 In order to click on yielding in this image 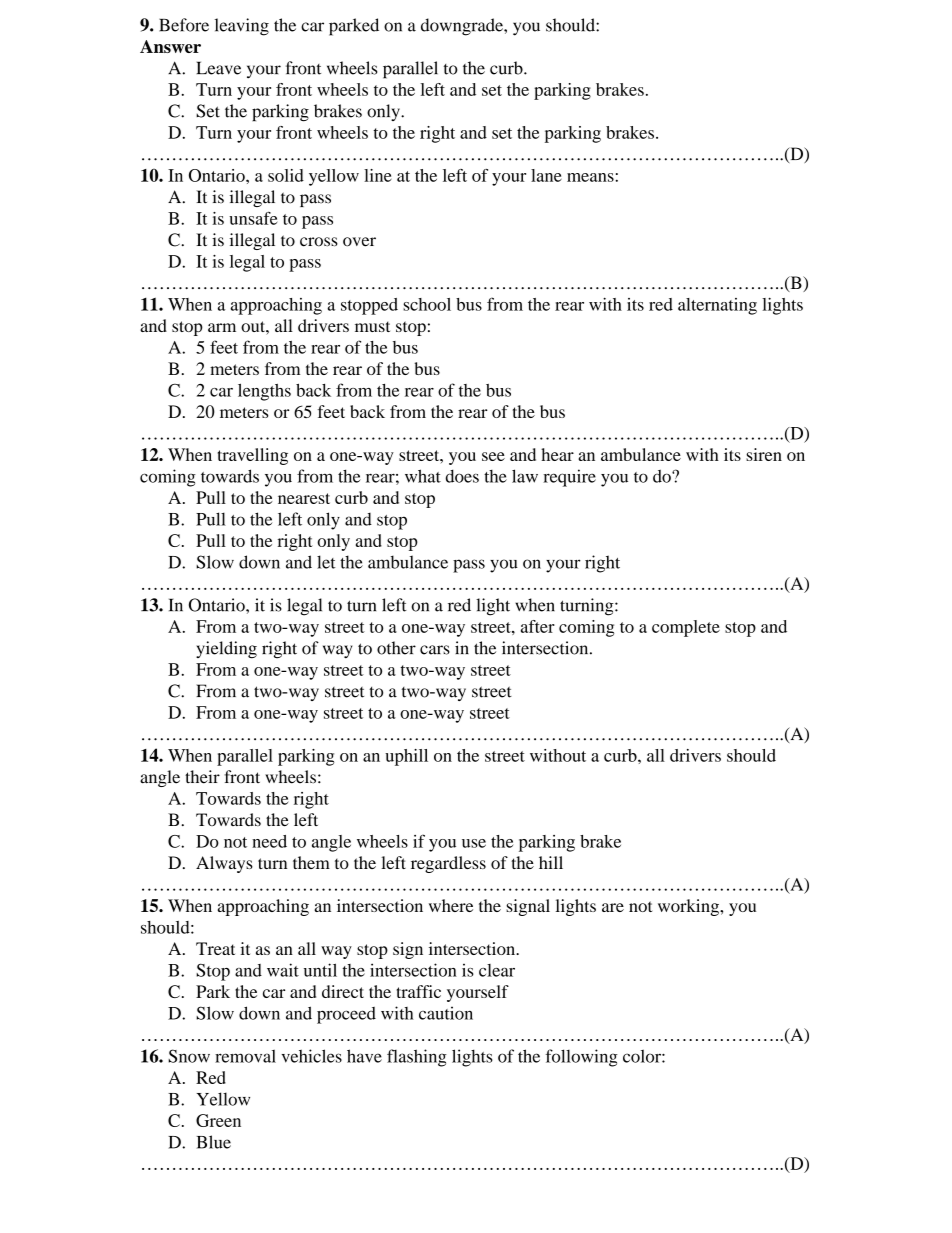, I will do `click(226, 650)`.
